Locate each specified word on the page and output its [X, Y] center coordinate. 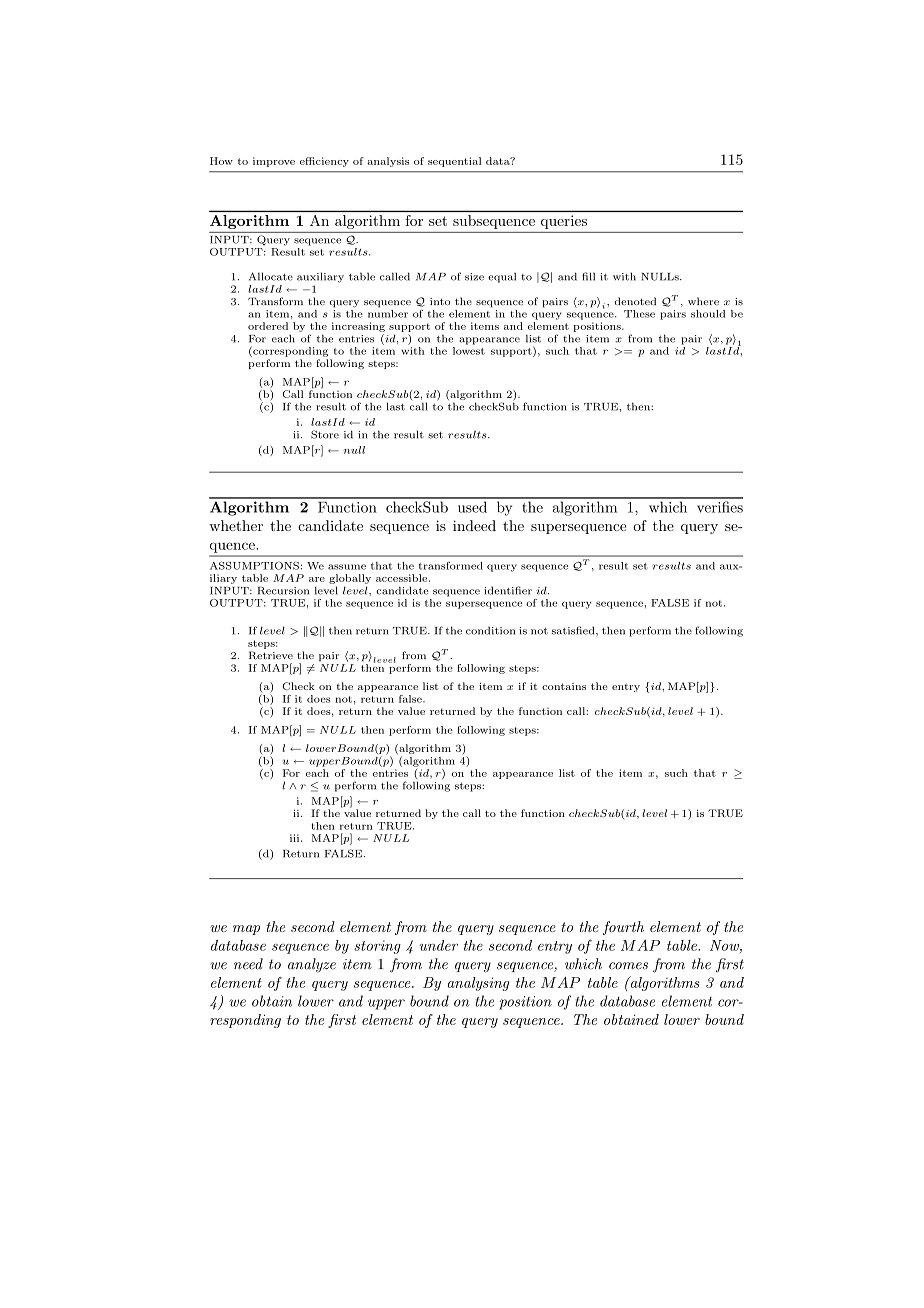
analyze [312, 965]
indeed [474, 525]
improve [274, 162]
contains [564, 686]
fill [588, 276]
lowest [469, 349]
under [439, 945]
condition [490, 630]
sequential [454, 162]
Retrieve [271, 655]
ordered [268, 326]
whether [236, 525]
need [248, 964]
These [639, 314]
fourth [623, 928]
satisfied [574, 630]
